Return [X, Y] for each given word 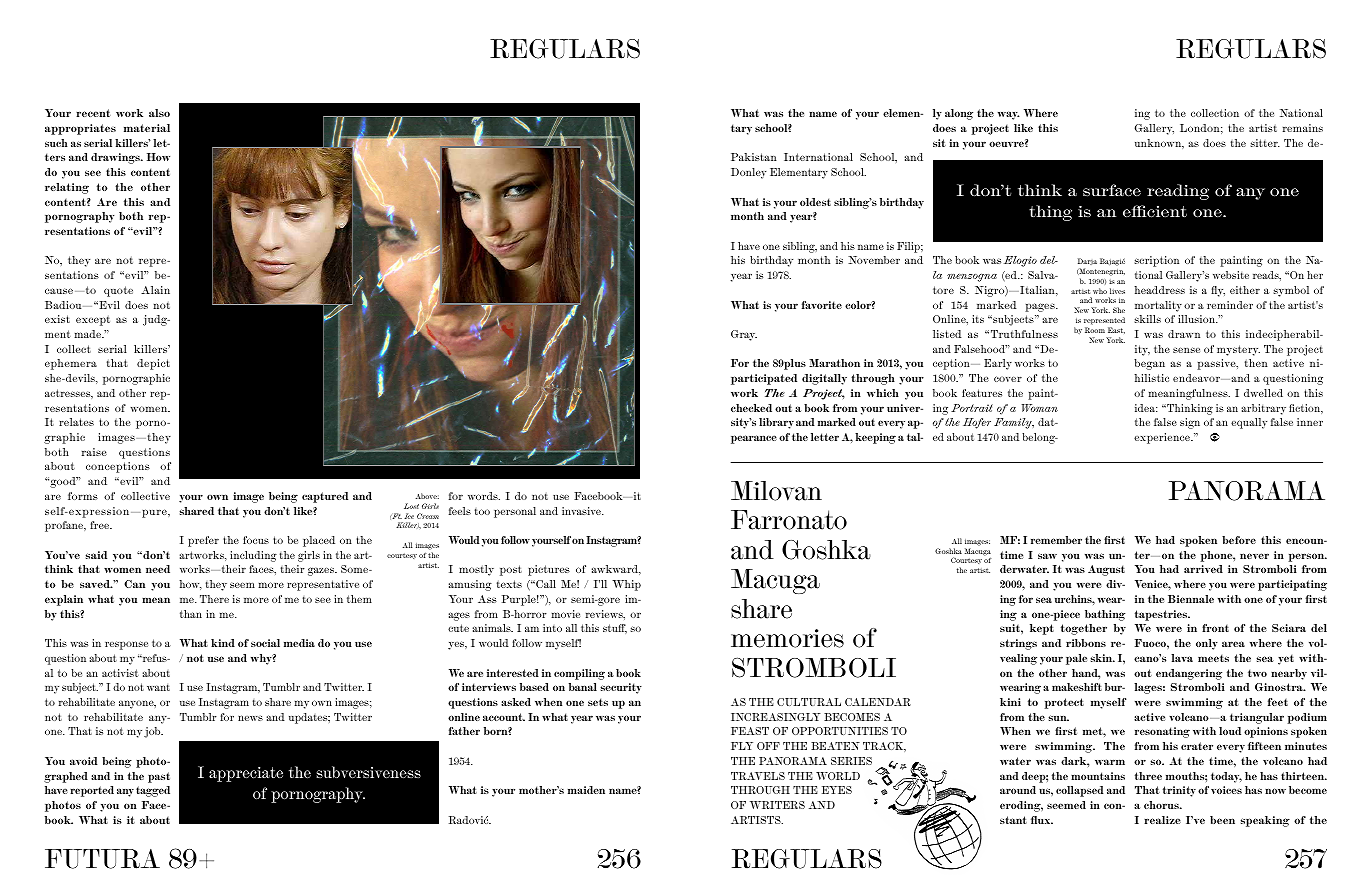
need [158, 569]
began [1149, 364]
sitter [1265, 143]
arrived [1203, 569]
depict [153, 364]
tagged [153, 791]
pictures [549, 570]
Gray [744, 335]
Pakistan [754, 157]
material [147, 128]
